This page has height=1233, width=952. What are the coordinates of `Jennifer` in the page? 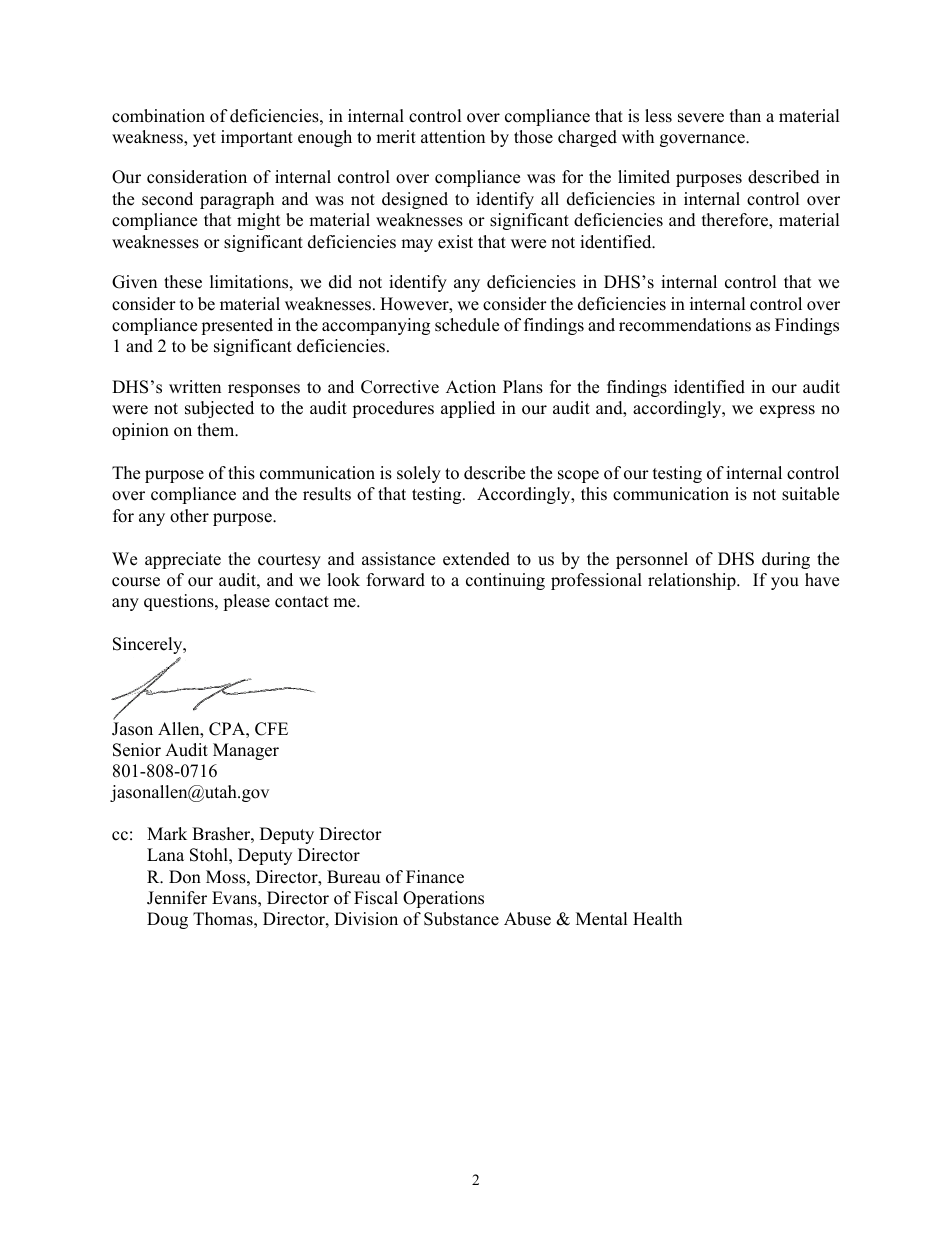 It's located at (177, 898).
